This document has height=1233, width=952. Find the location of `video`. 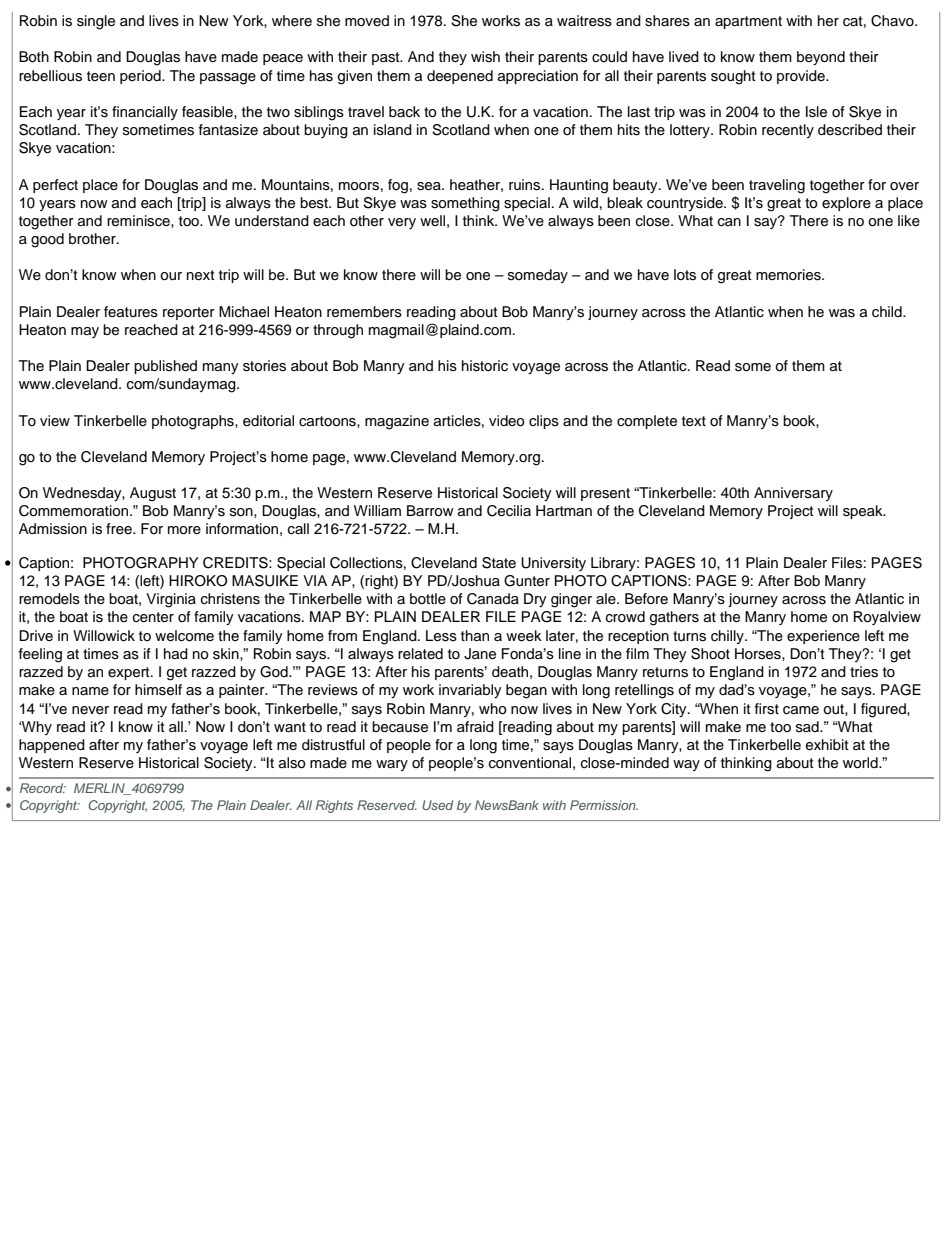

video is located at coordinates (507, 421).
